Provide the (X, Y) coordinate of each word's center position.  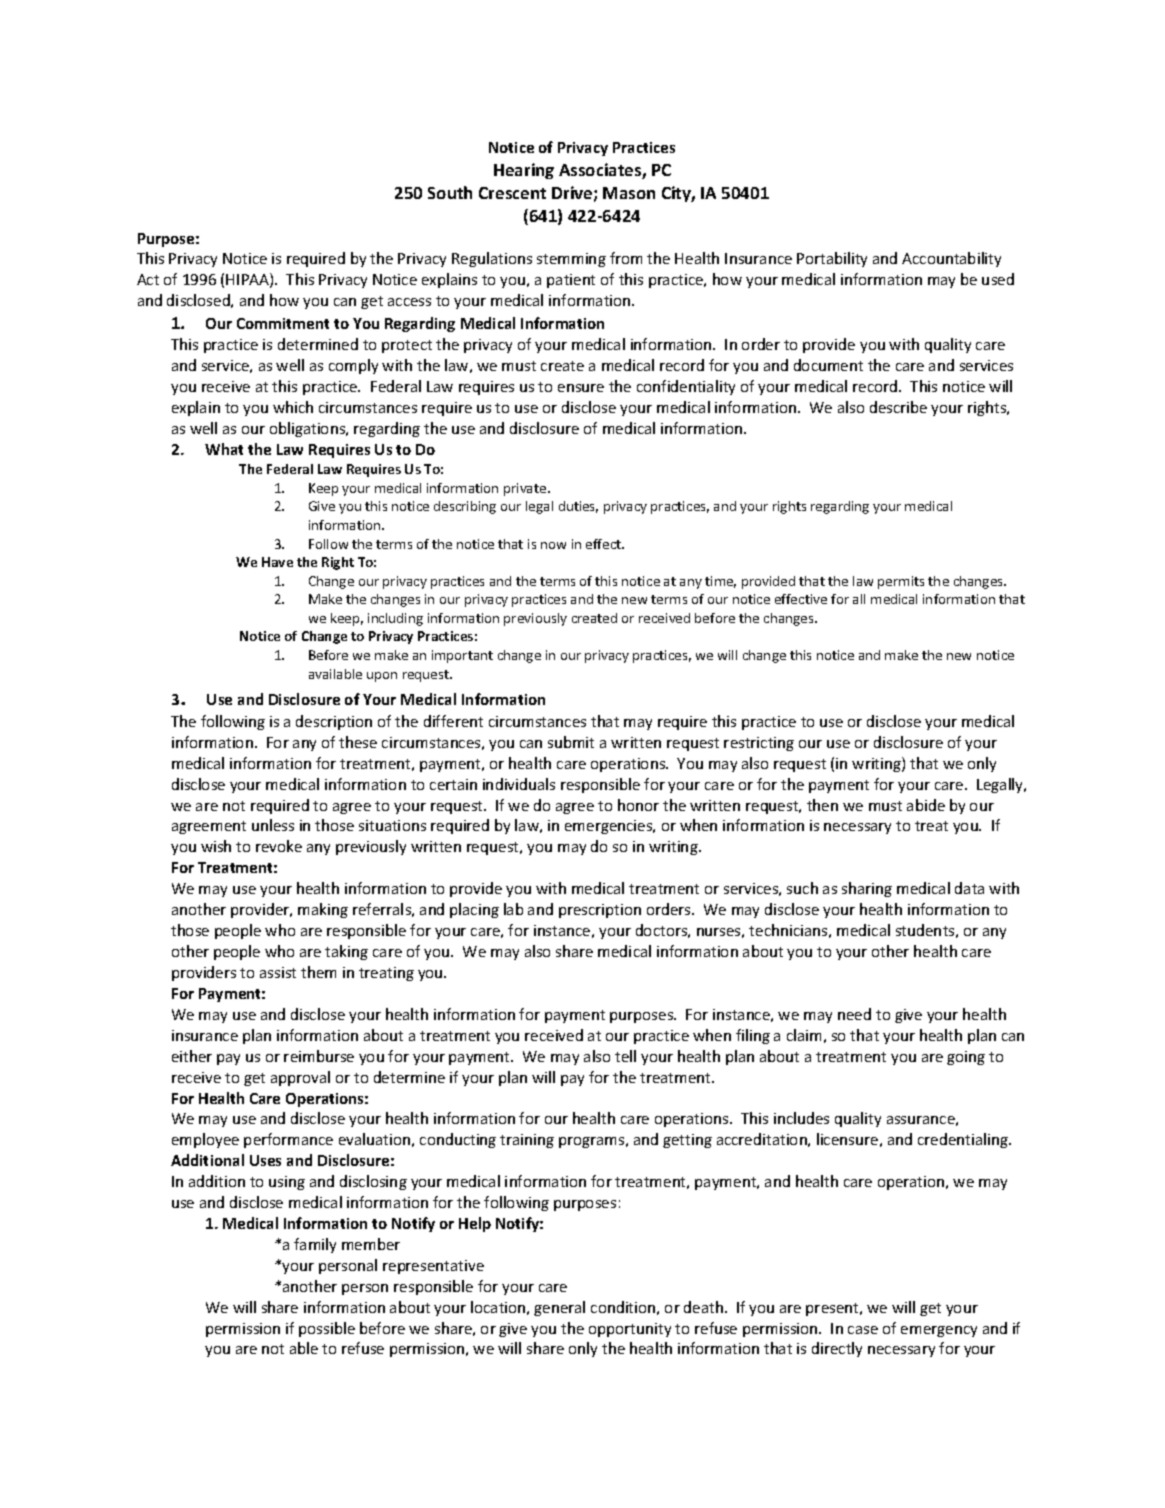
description (334, 722)
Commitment (283, 323)
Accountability (951, 259)
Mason (629, 193)
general (559, 1308)
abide (926, 805)
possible (327, 1329)
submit (571, 742)
